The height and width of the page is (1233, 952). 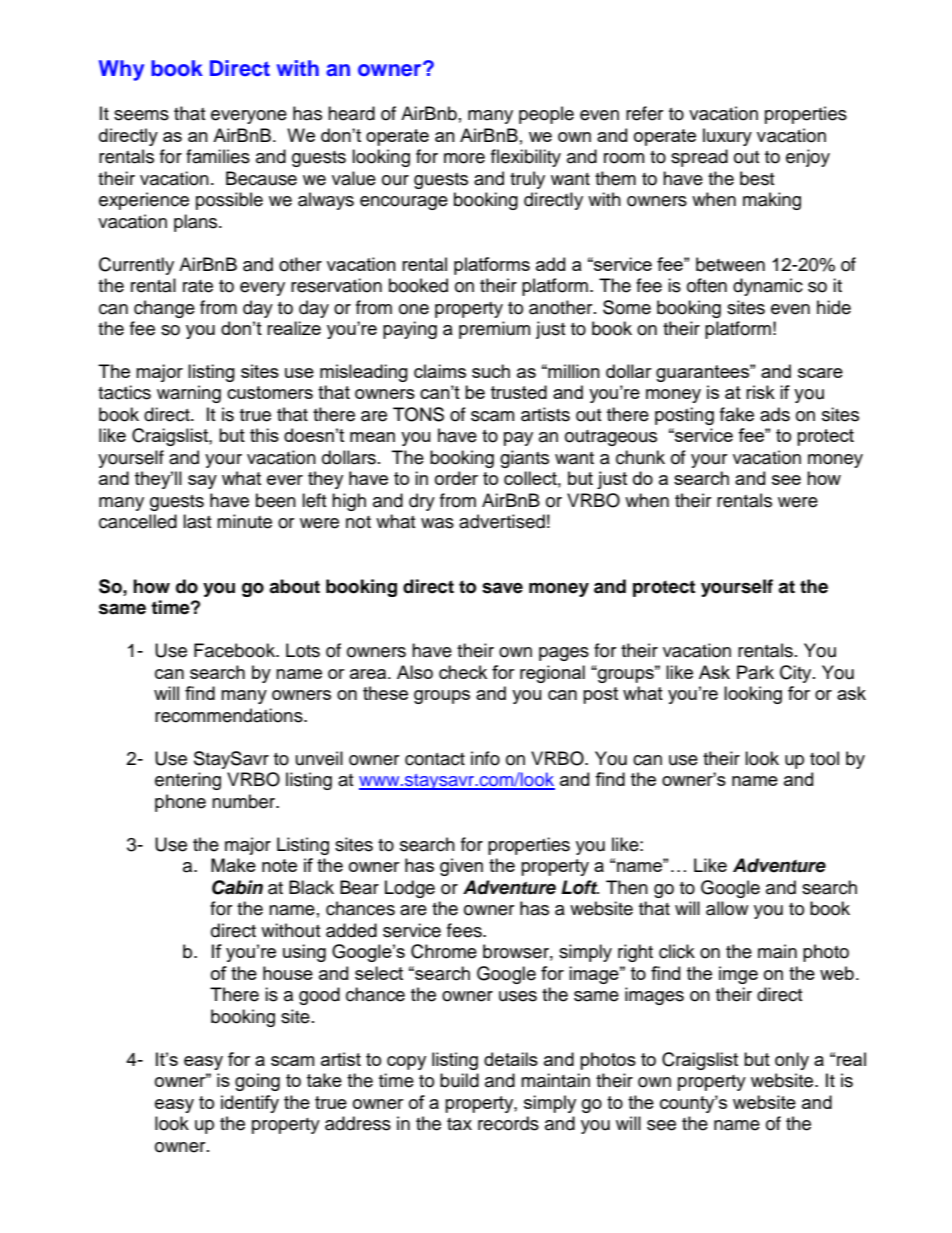 What do you see at coordinates (485, 758) in the page?
I see `info` at bounding box center [485, 758].
